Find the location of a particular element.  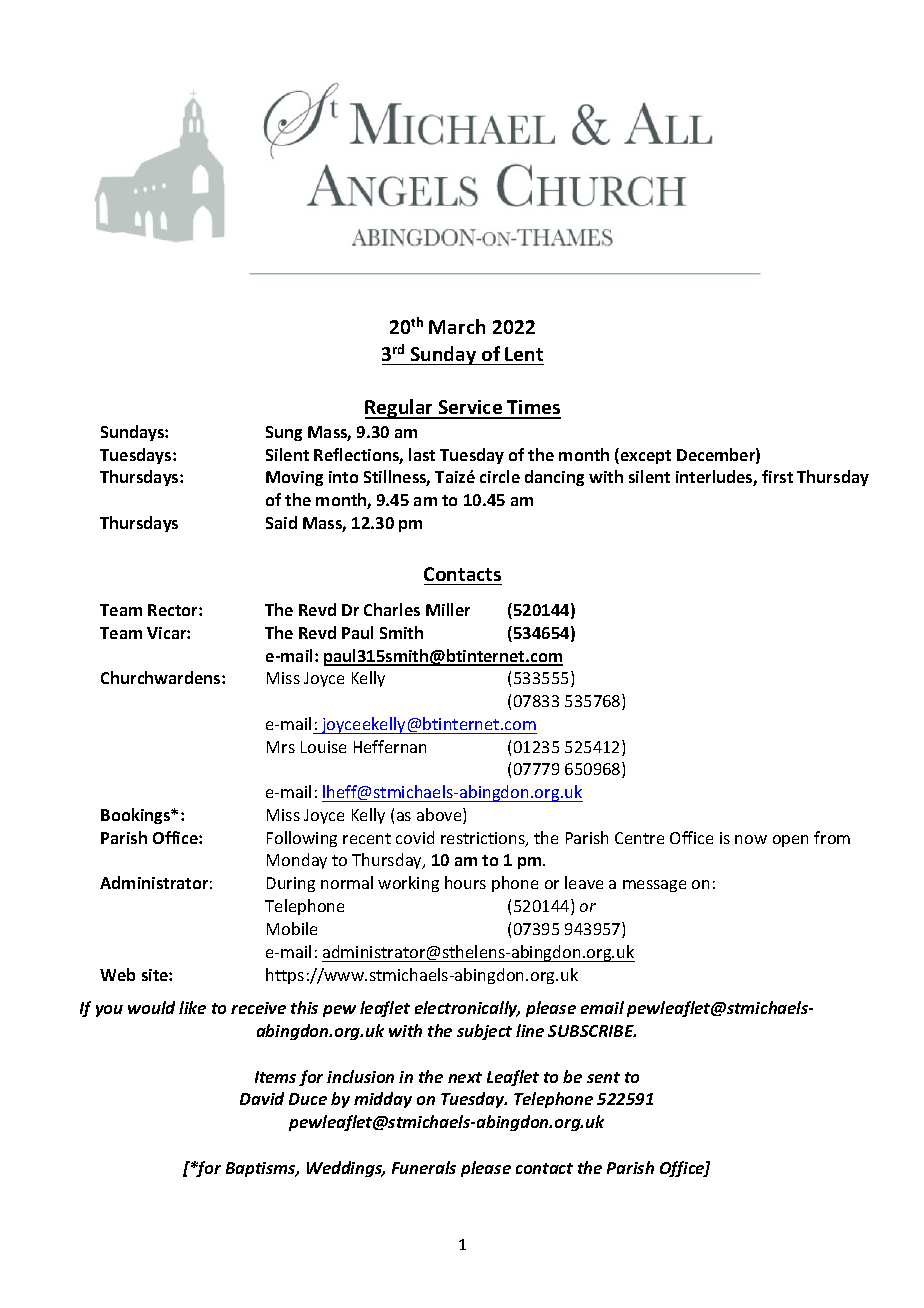

now is located at coordinates (751, 839).
